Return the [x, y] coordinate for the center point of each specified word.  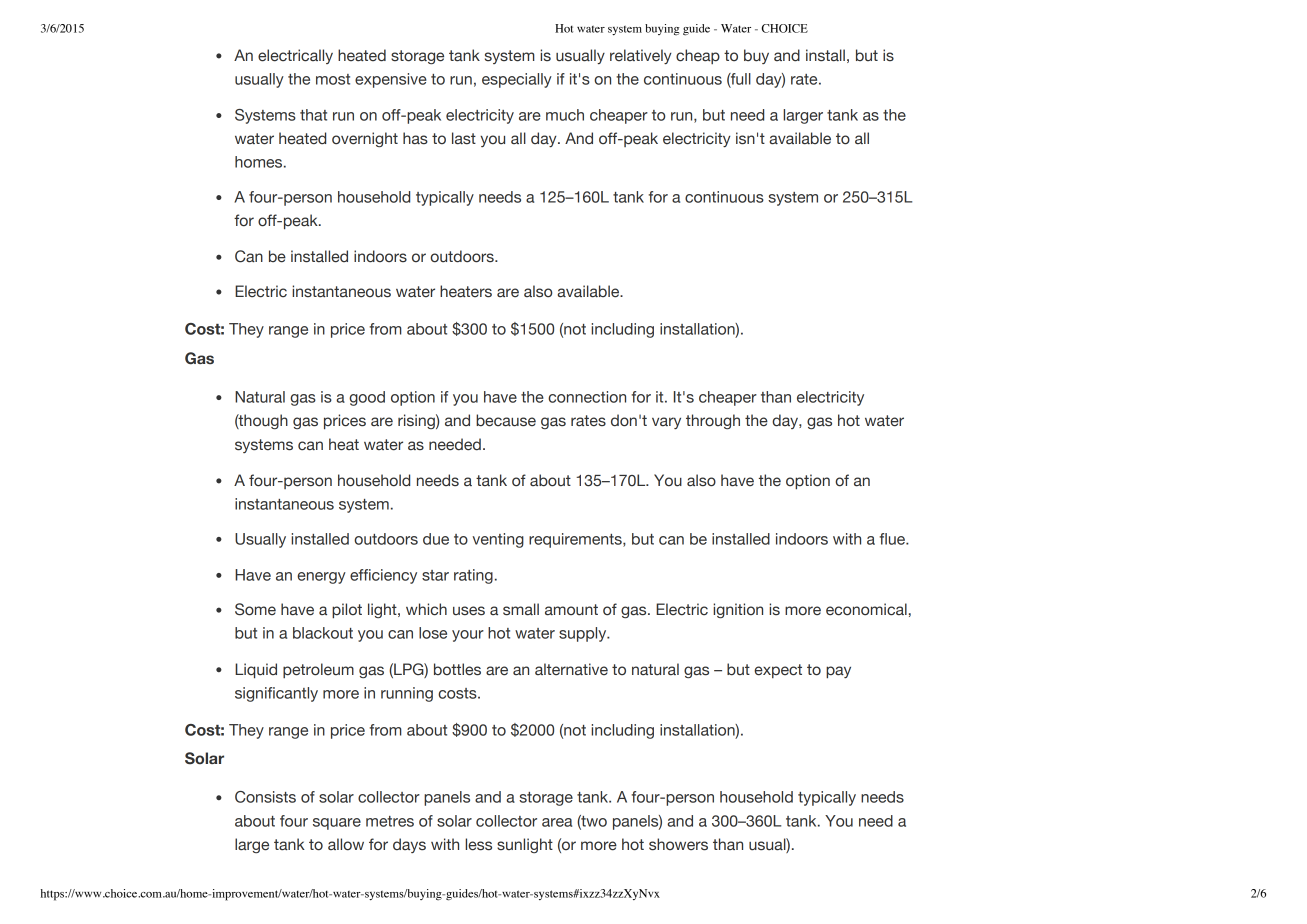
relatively [641, 56]
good [367, 398]
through [713, 421]
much [565, 115]
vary [666, 423]
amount [571, 610]
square [337, 824]
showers [678, 844]
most [333, 79]
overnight [365, 139]
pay [838, 672]
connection [587, 397]
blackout [323, 633]
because [506, 420]
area [557, 822]
